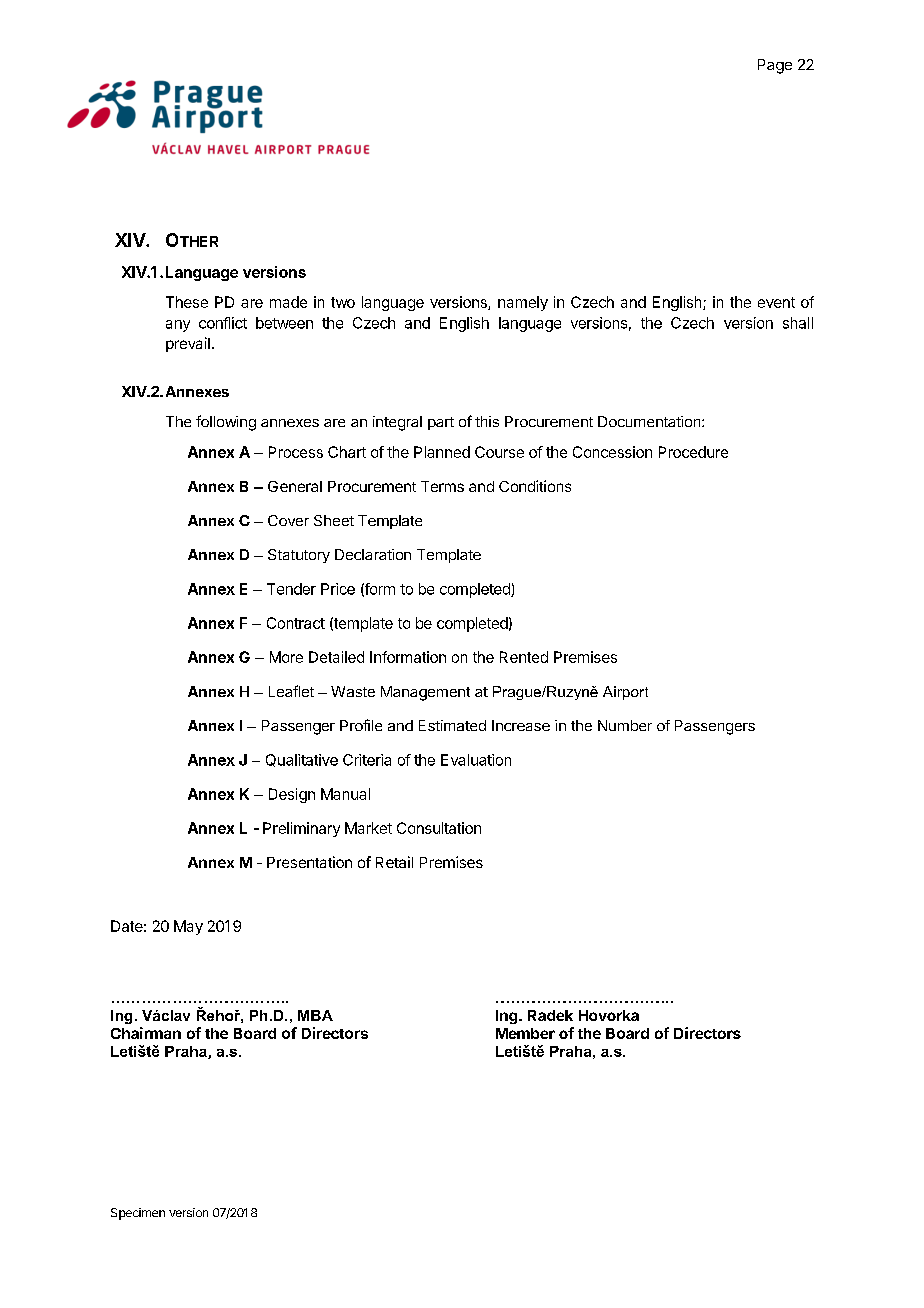 Image resolution: width=924 pixels, height=1308 pixels. Describe the element at coordinates (523, 303) in the screenshot. I see `namely` at that location.
